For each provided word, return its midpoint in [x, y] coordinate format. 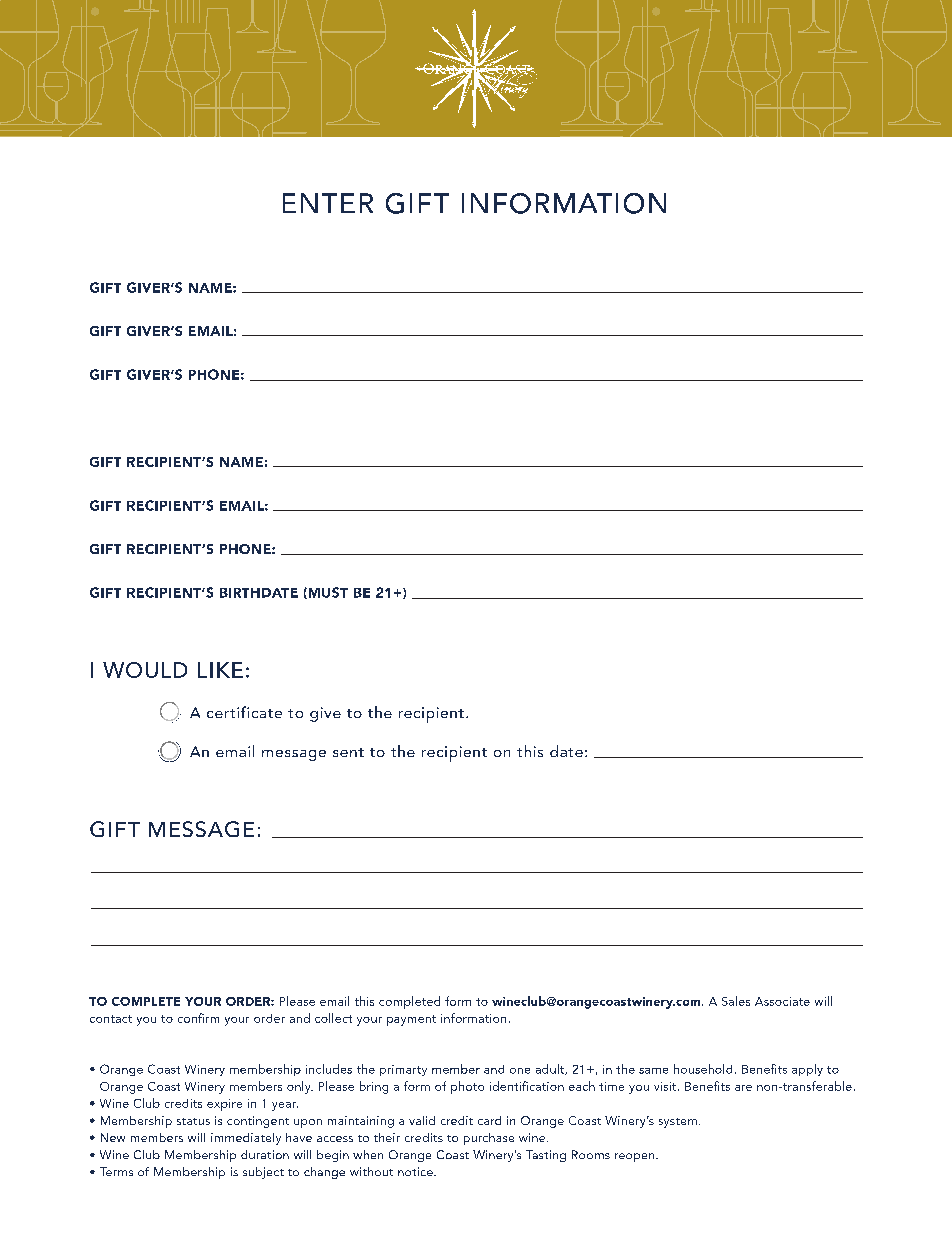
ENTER [328, 203]
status [193, 1121]
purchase [489, 1139]
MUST [327, 593]
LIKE [220, 670]
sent [348, 752]
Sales [736, 1001]
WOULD [145, 670]
